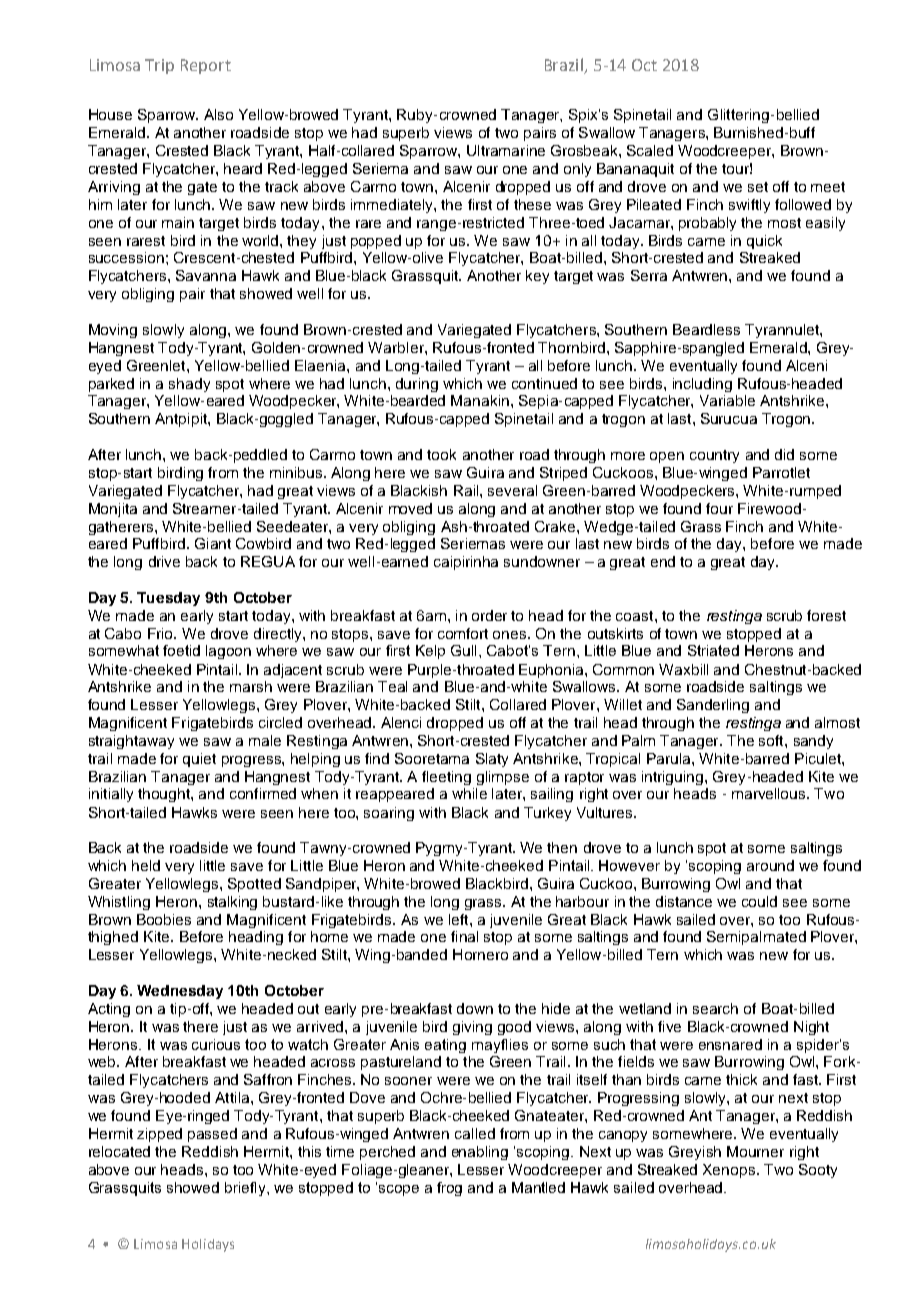 The width and height of the image is (924, 1308). What do you see at coordinates (446, 778) in the image?
I see `fleeting` at bounding box center [446, 778].
